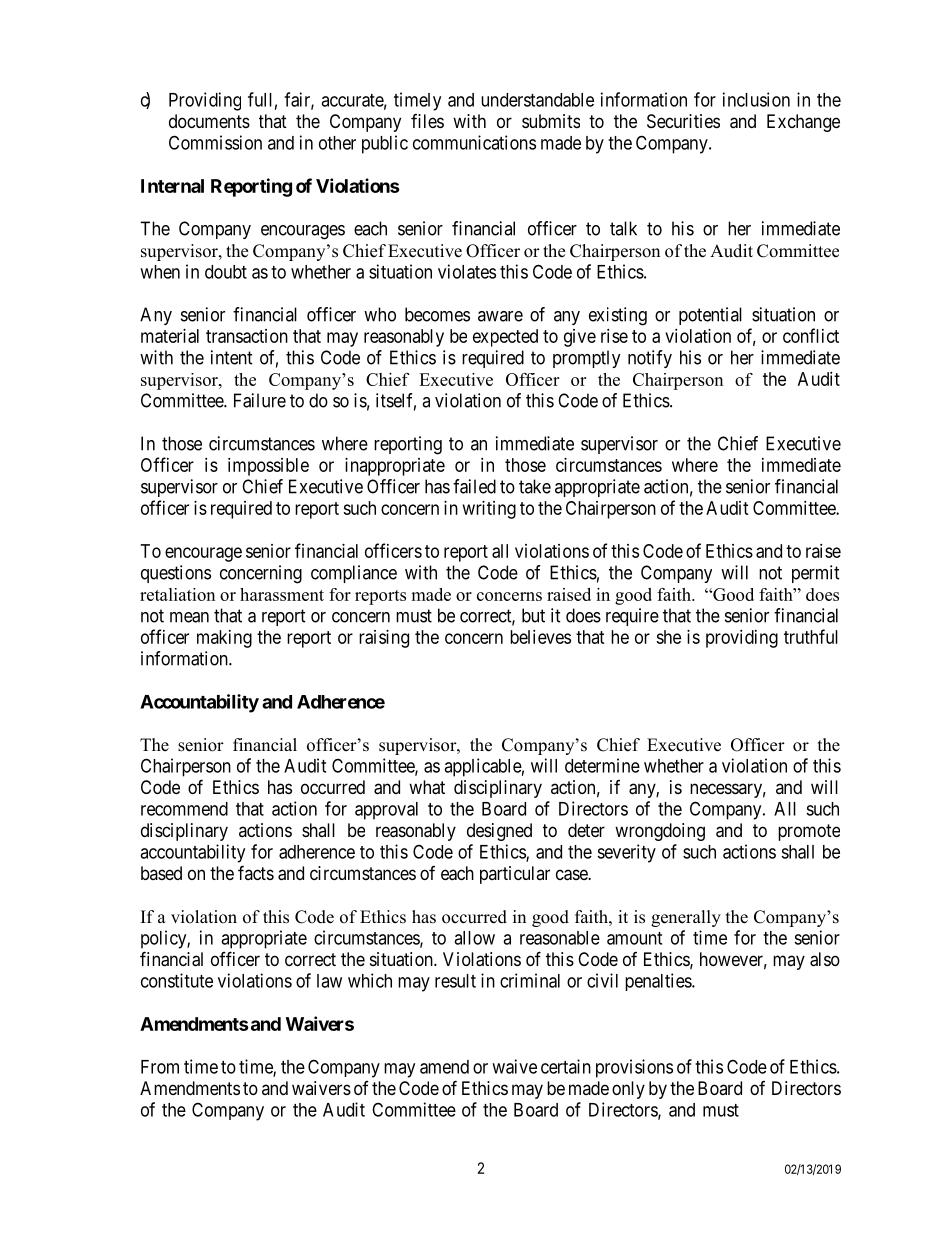 This screenshot has height=1233, width=952. What do you see at coordinates (650, 359) in the screenshot?
I see `notify` at bounding box center [650, 359].
